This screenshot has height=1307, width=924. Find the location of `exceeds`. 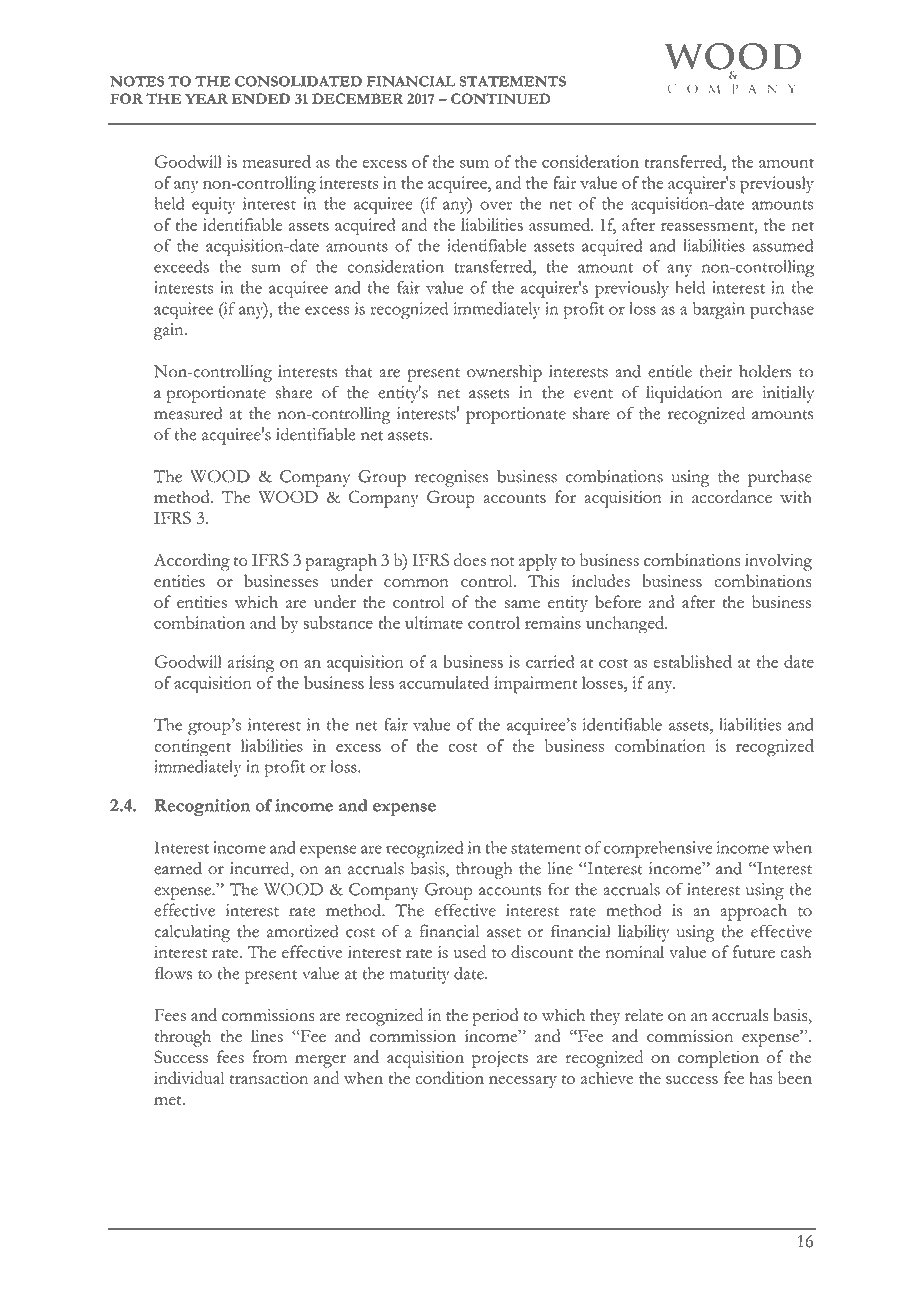

exceeds is located at coordinates (181, 266).
